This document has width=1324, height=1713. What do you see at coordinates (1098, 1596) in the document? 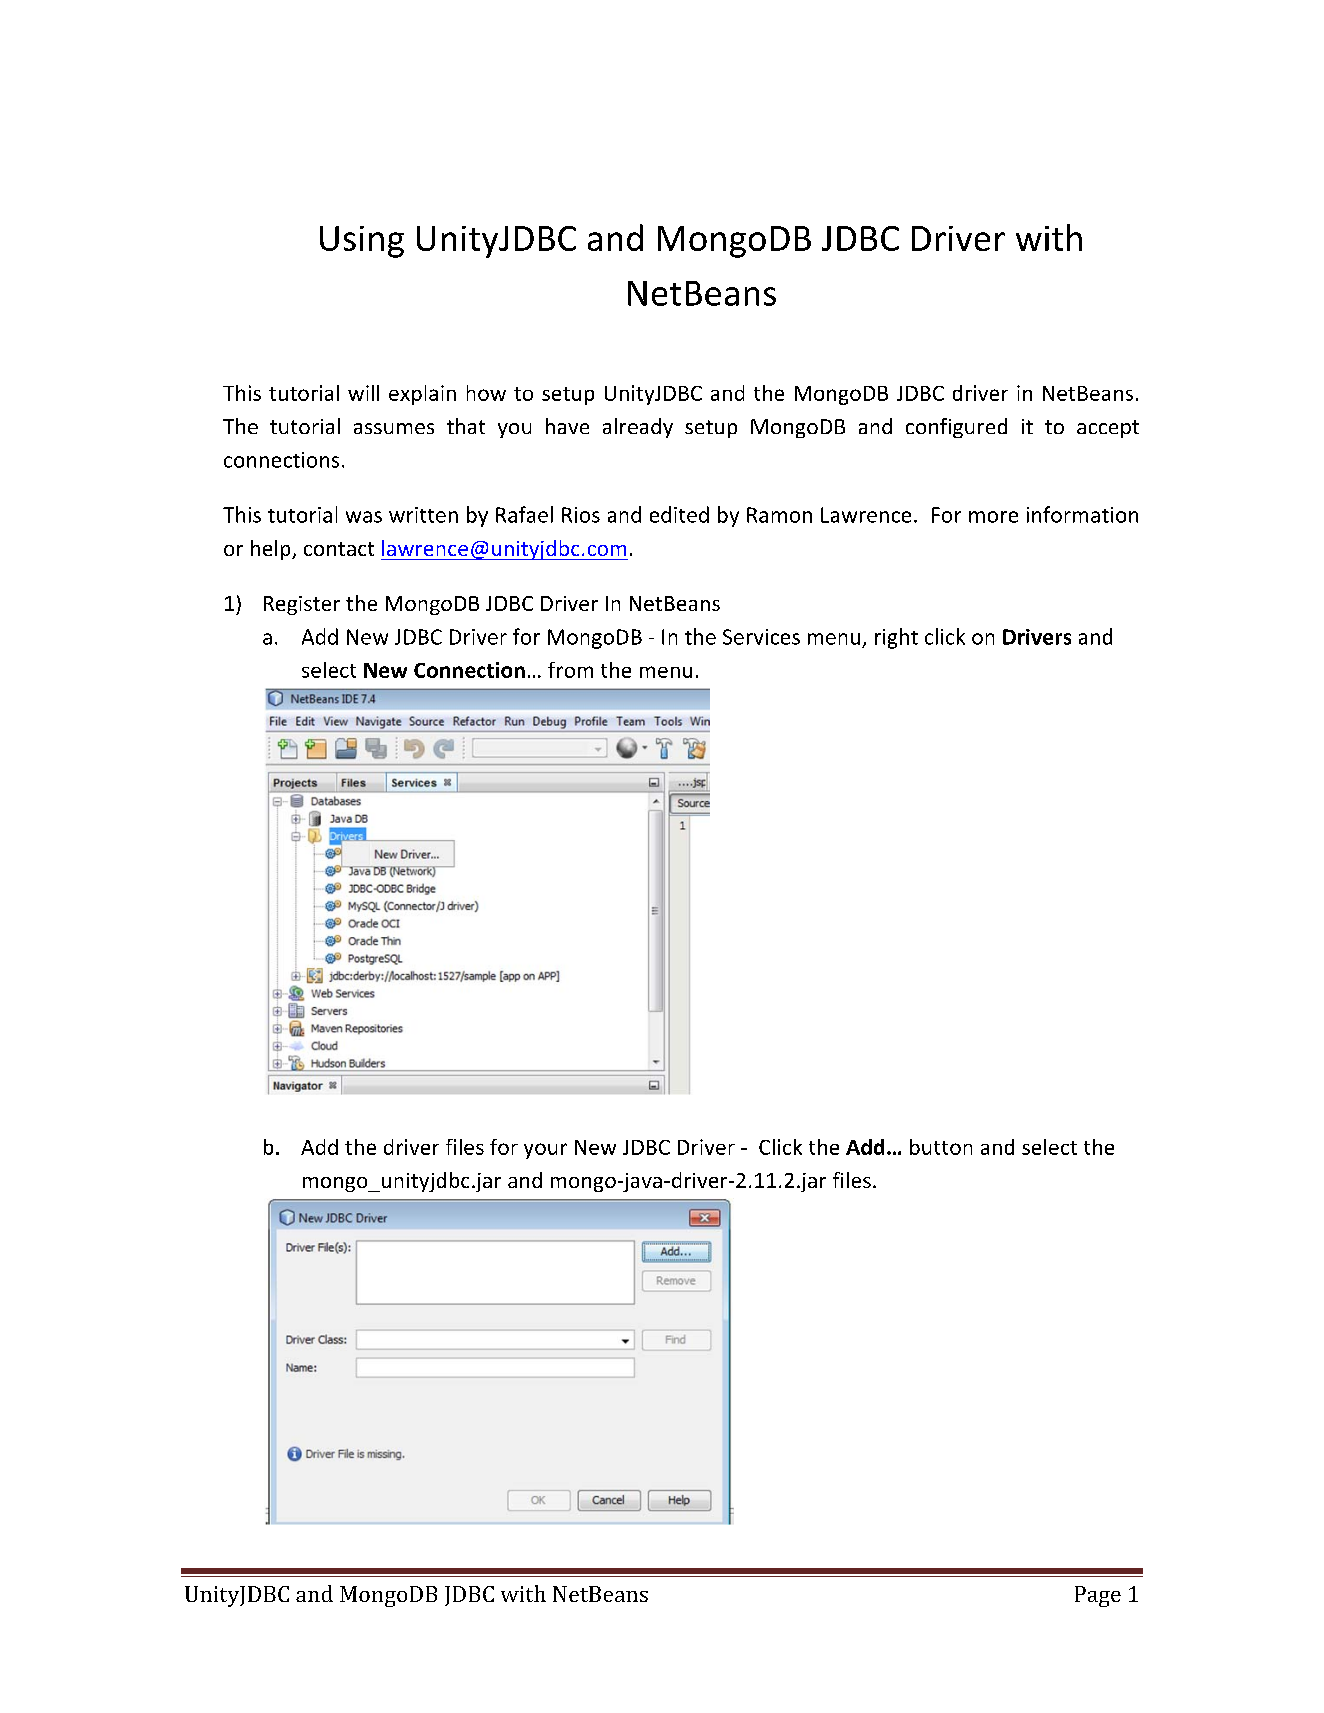
I see `Page` at bounding box center [1098, 1596].
